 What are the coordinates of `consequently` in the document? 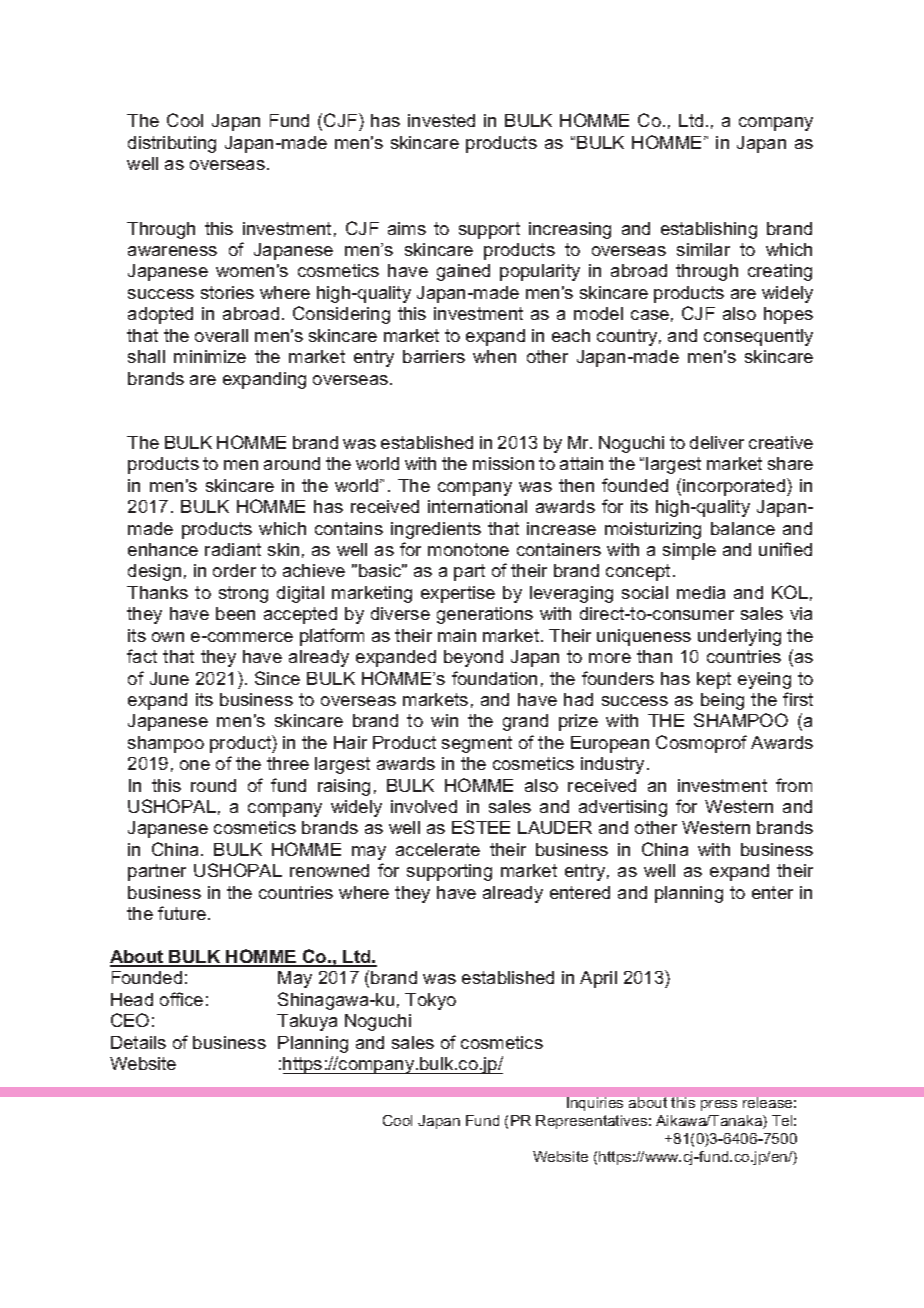 It's located at (758, 337).
